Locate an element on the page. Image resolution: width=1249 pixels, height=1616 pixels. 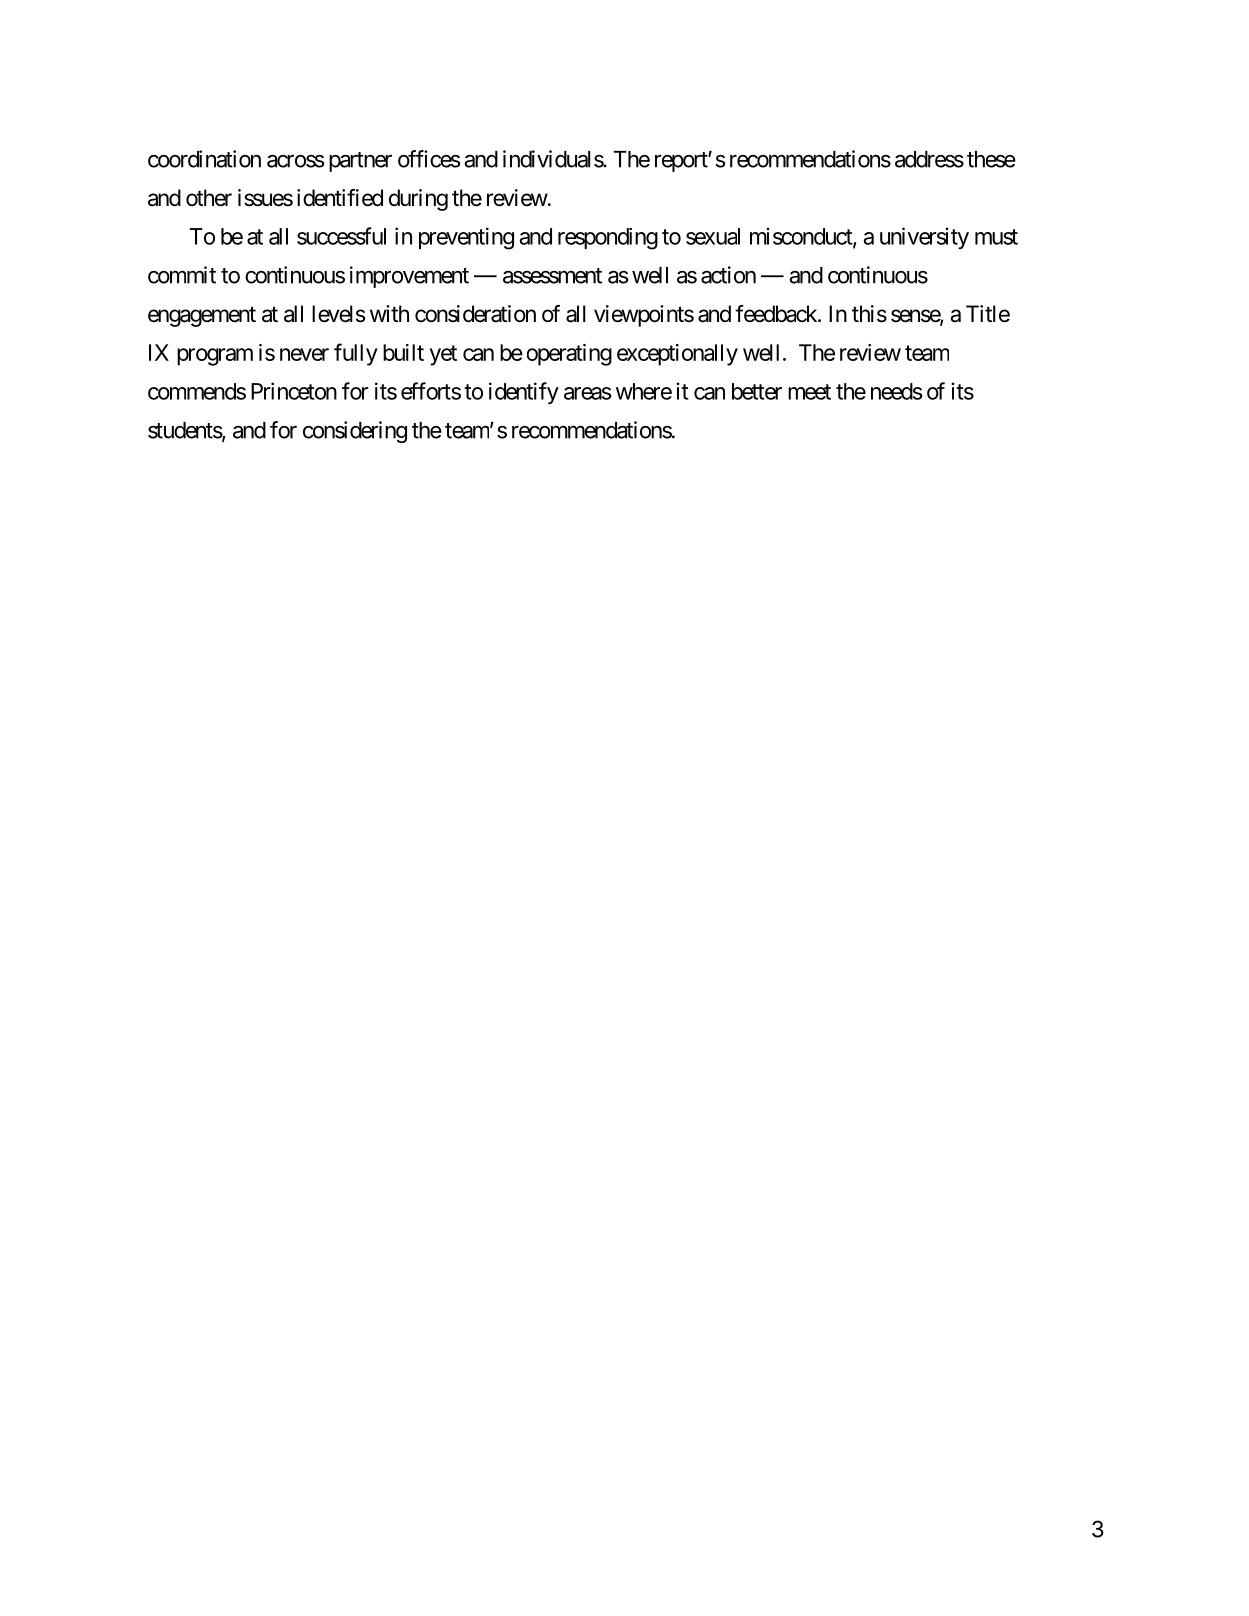
identified is located at coordinates (340, 198).
